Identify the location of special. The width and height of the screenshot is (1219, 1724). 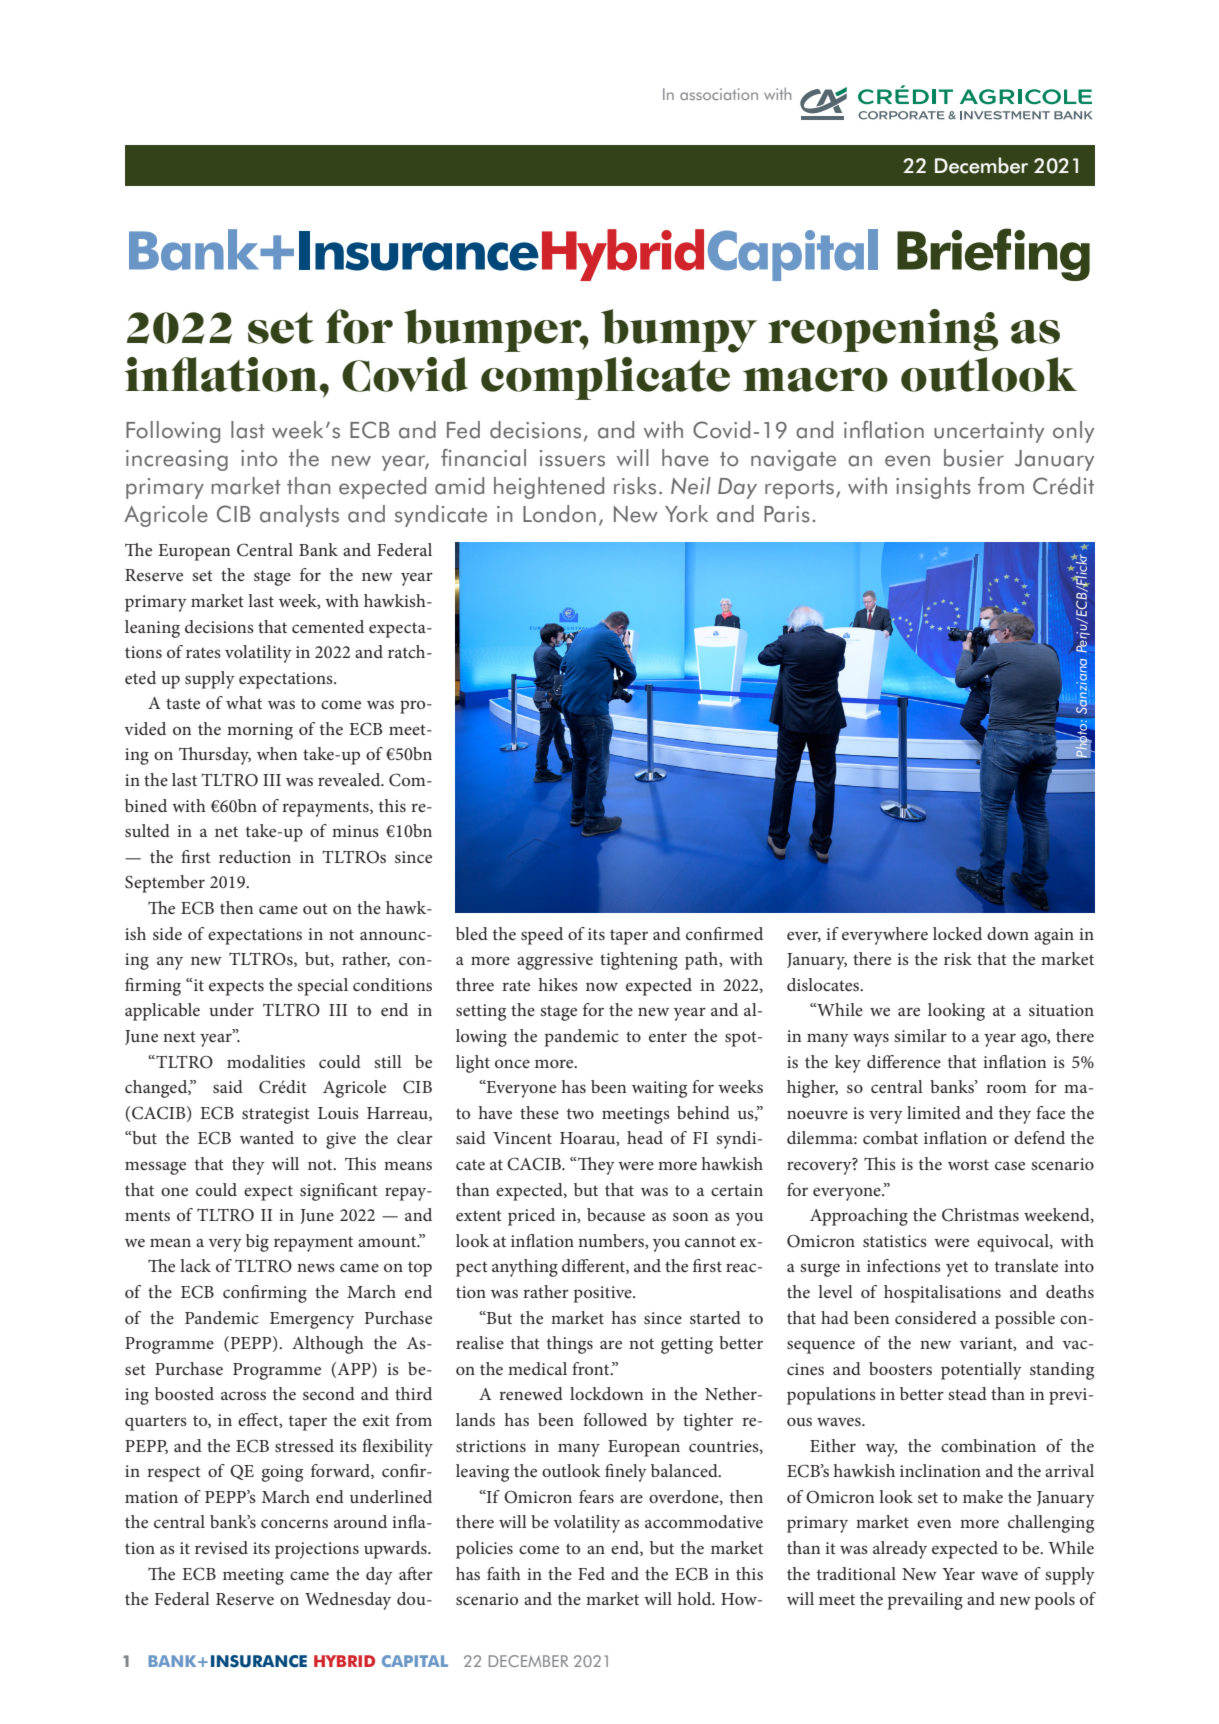
(322, 987).
